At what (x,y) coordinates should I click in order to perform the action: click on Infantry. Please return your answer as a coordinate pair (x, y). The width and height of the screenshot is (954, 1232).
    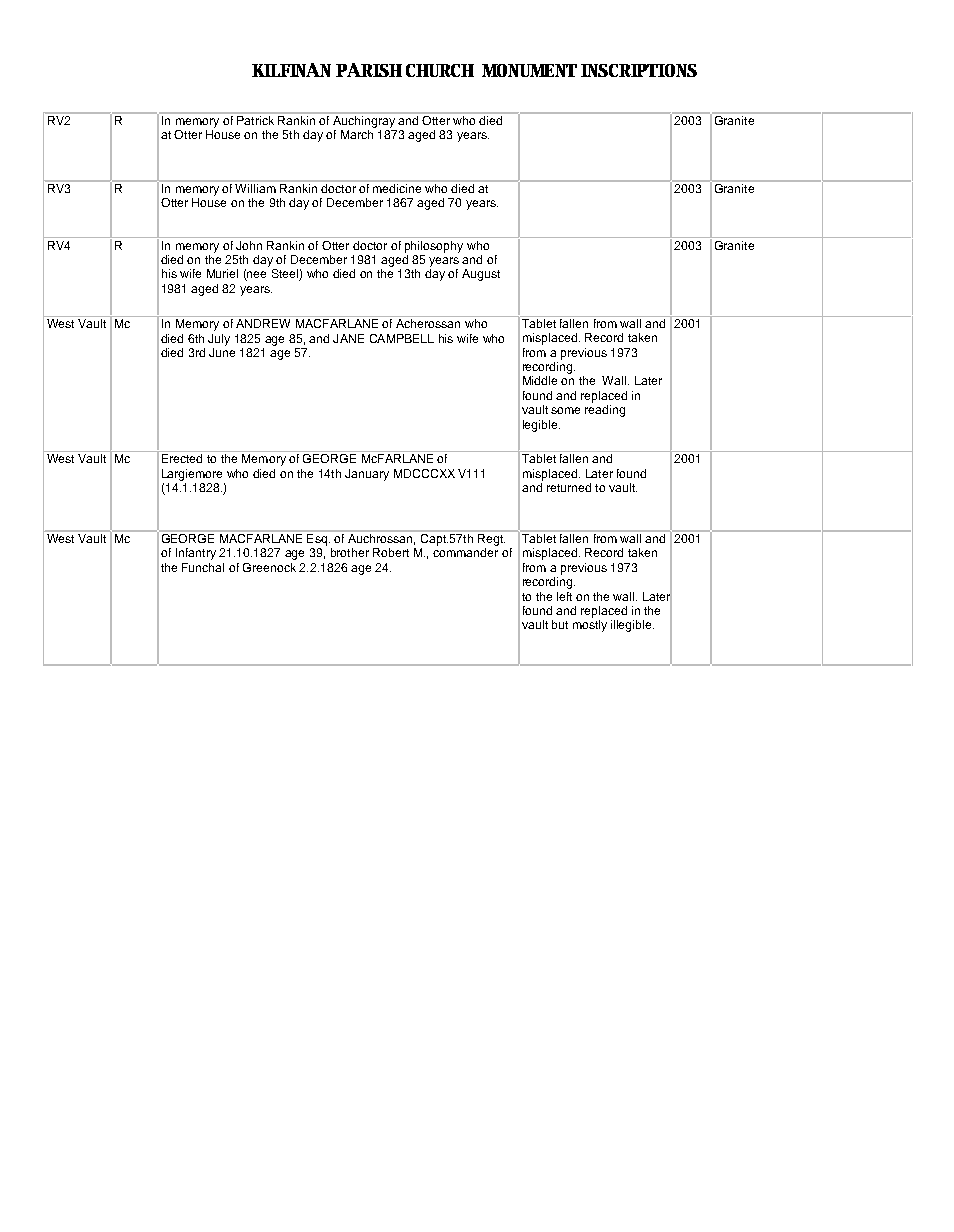
    Looking at the image, I should click on (196, 554).
